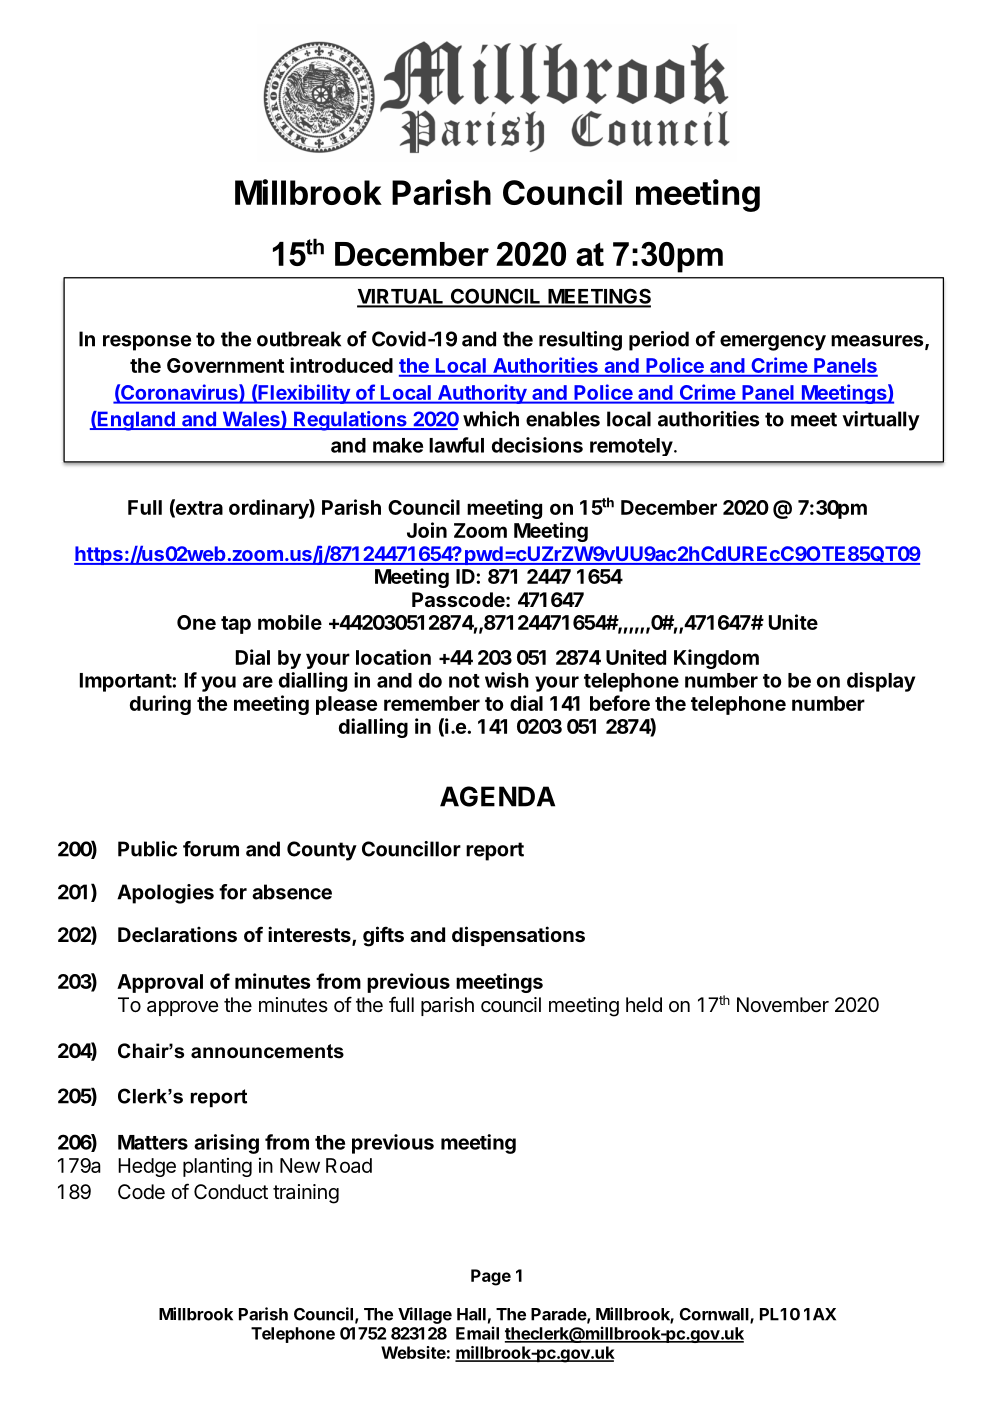  What do you see at coordinates (881, 682) in the screenshot?
I see `display` at bounding box center [881, 682].
